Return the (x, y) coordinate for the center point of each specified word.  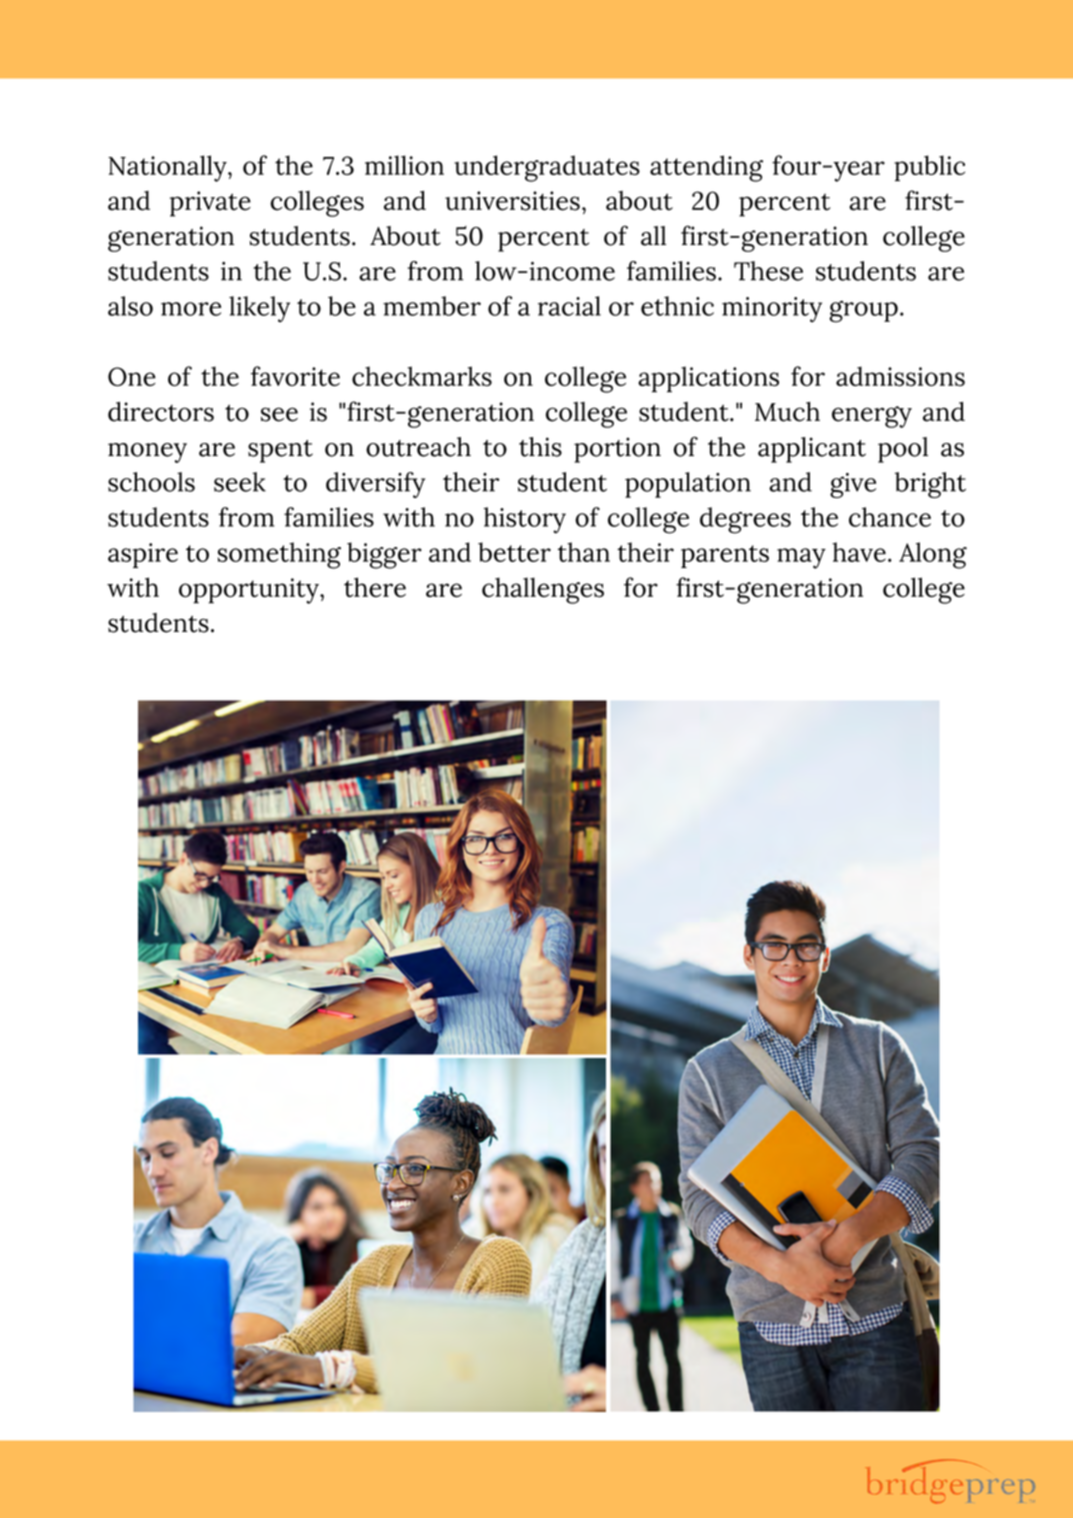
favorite (295, 376)
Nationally (168, 168)
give (853, 485)
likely (259, 309)
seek (240, 482)
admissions (900, 376)
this (540, 447)
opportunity (250, 591)
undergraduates (547, 168)
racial (569, 306)
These (768, 271)
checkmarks (422, 376)
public (929, 168)
